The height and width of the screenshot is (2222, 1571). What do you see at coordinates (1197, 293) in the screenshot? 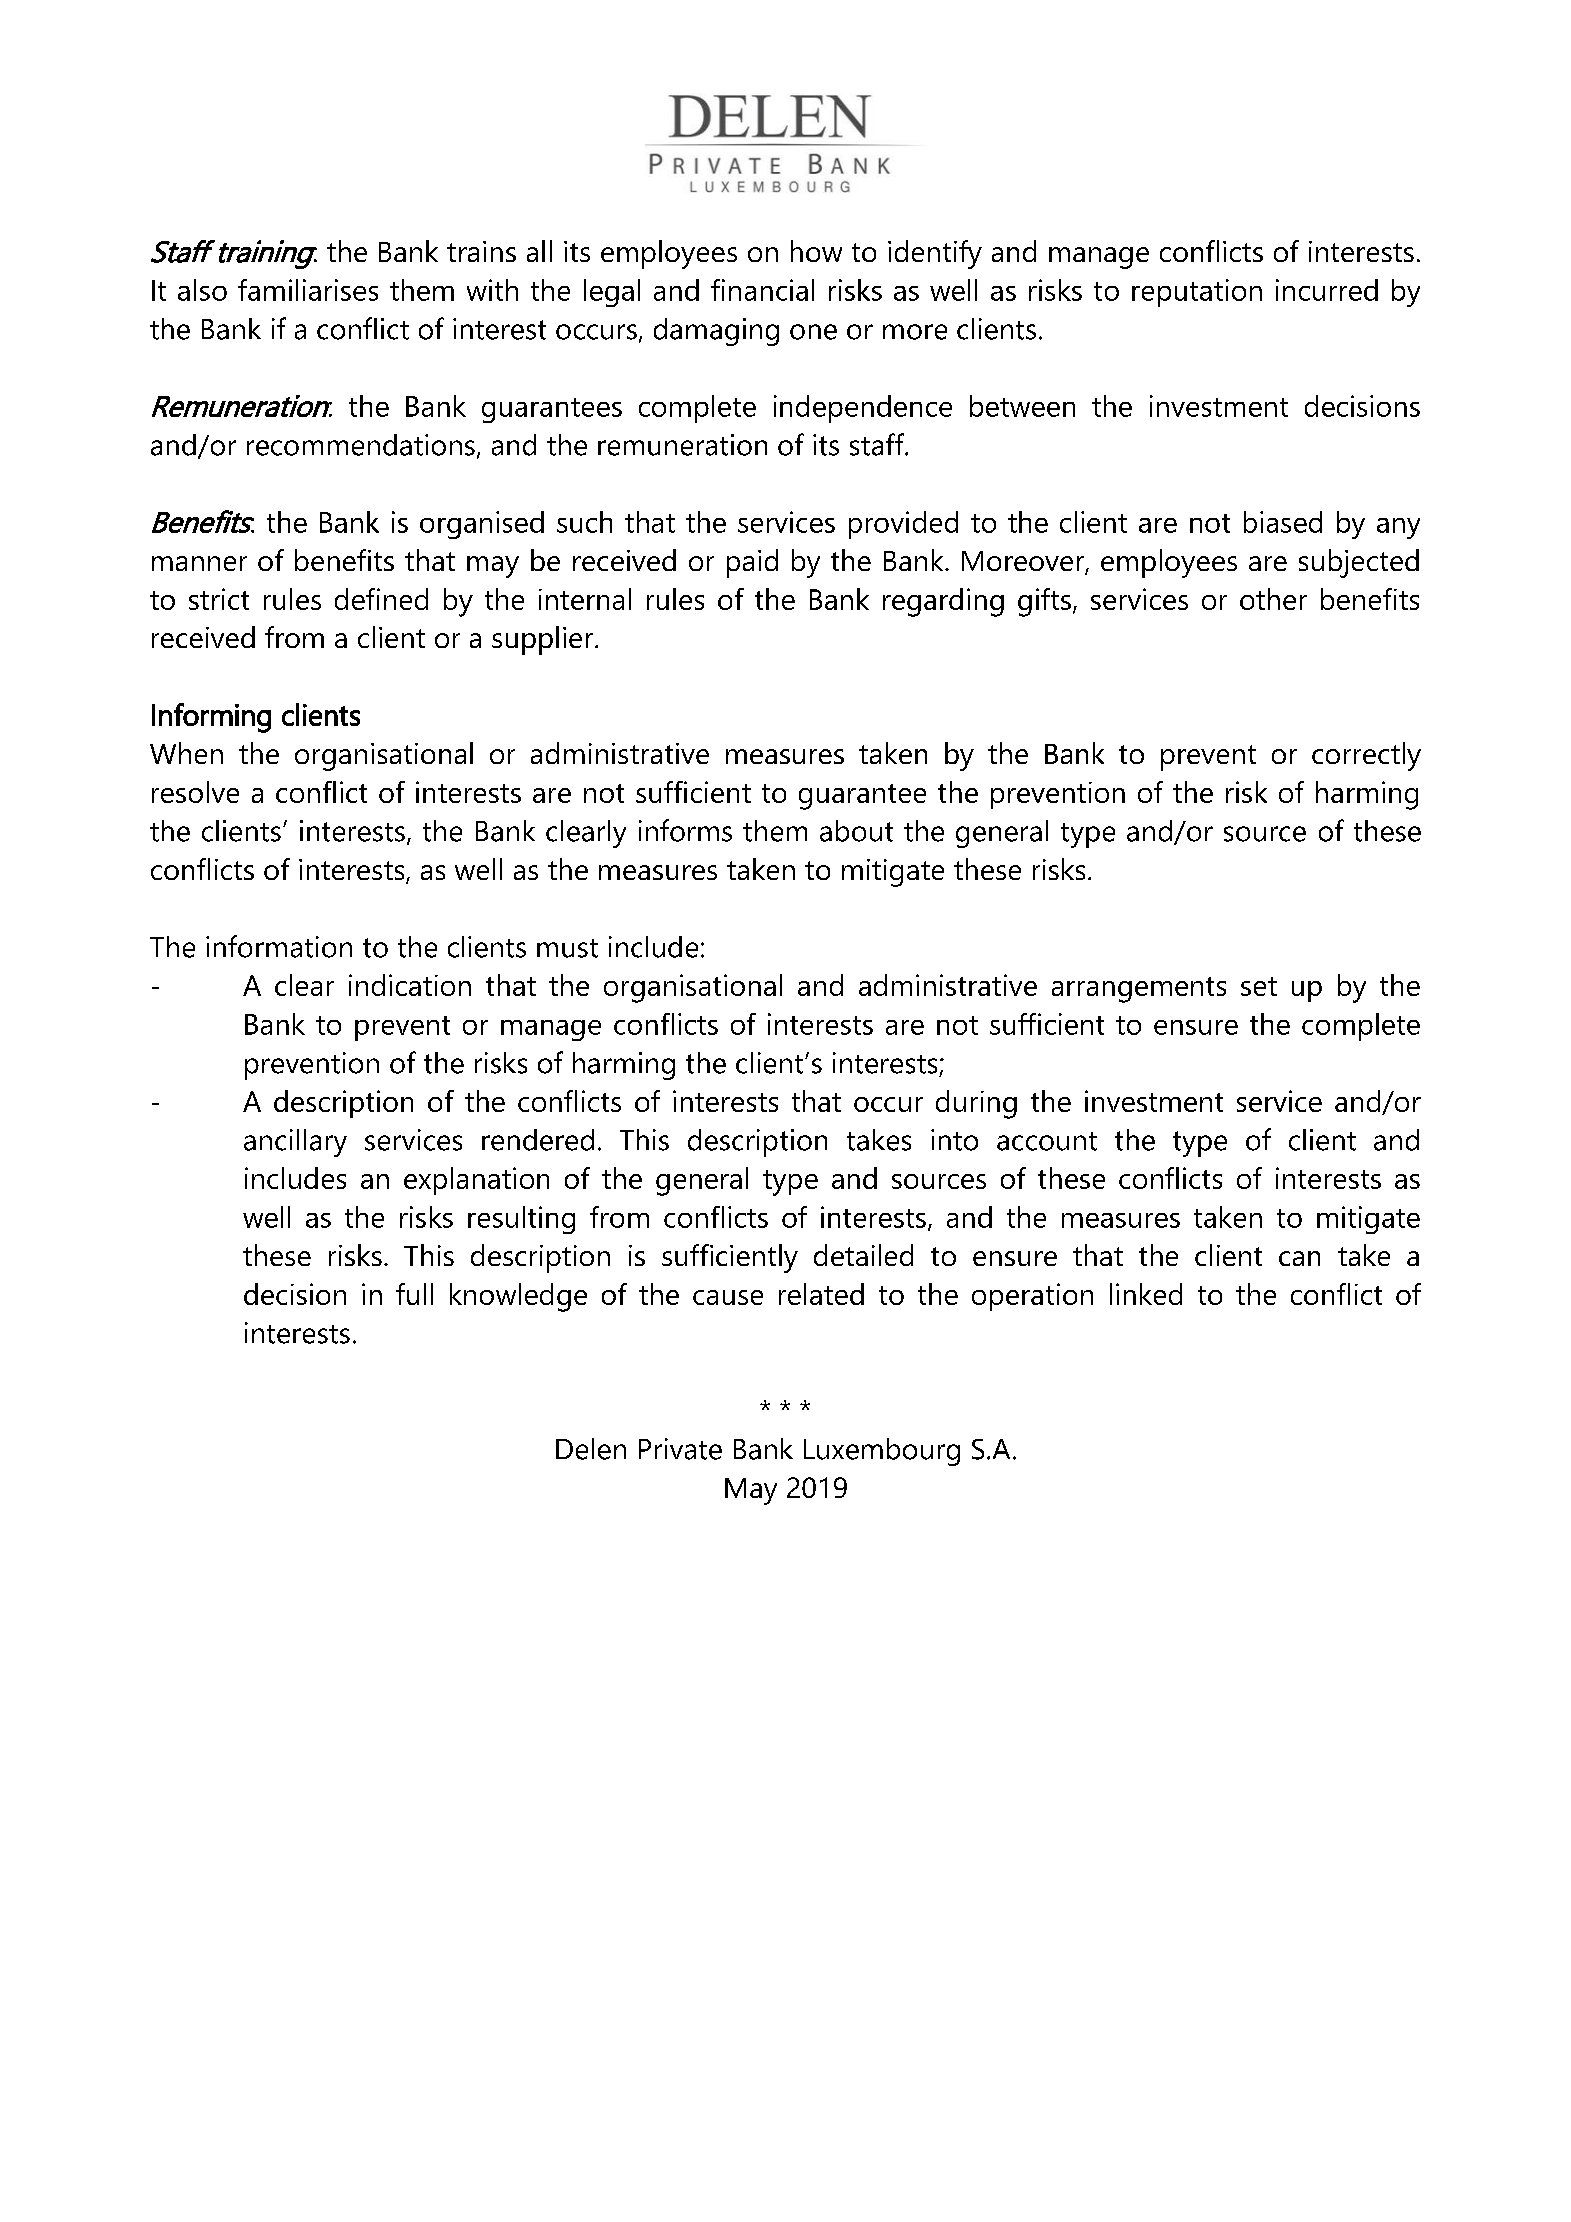
I see `reputation` at bounding box center [1197, 293].
